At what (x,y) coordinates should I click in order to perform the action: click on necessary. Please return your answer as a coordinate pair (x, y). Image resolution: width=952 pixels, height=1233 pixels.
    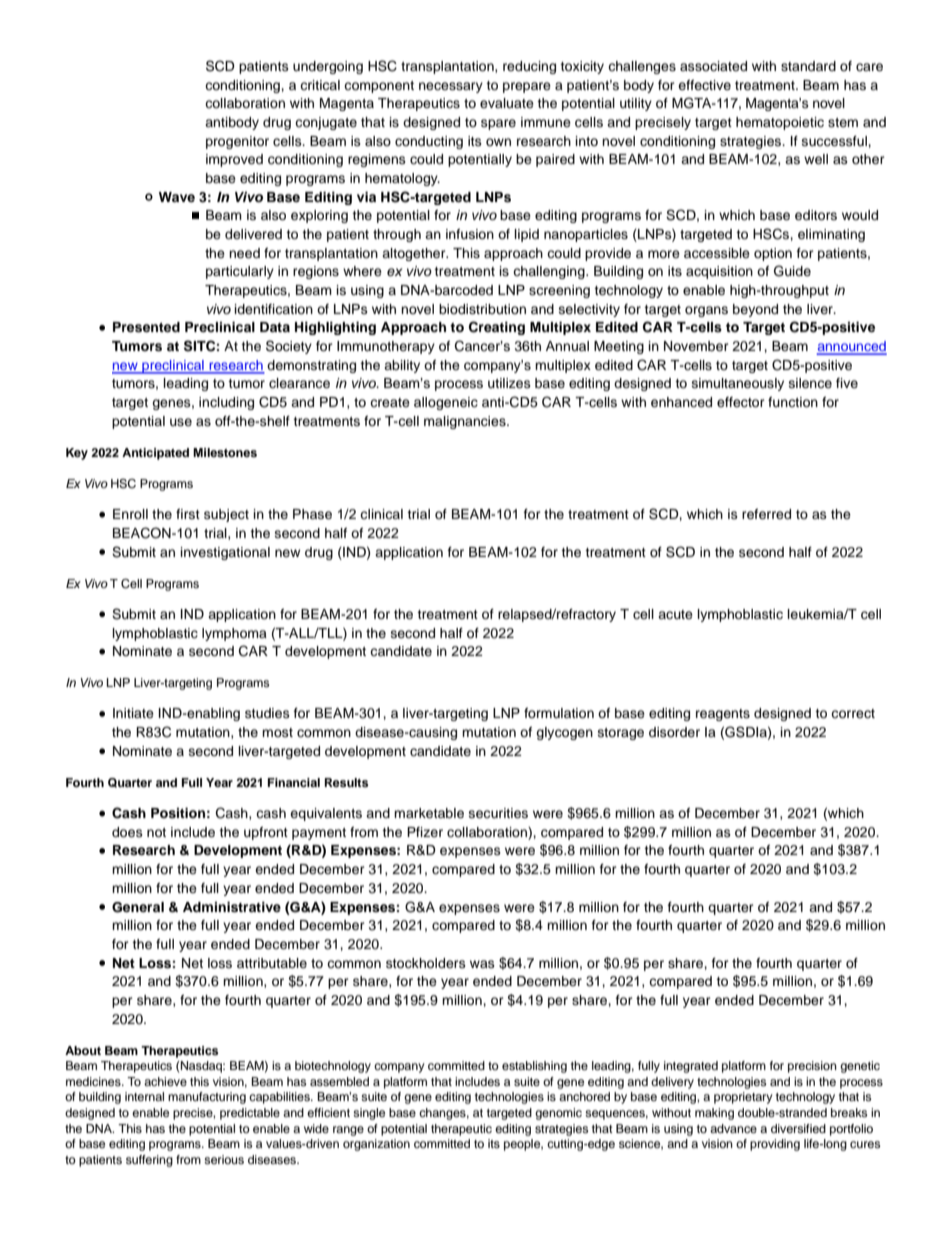
    Looking at the image, I should click on (451, 87).
